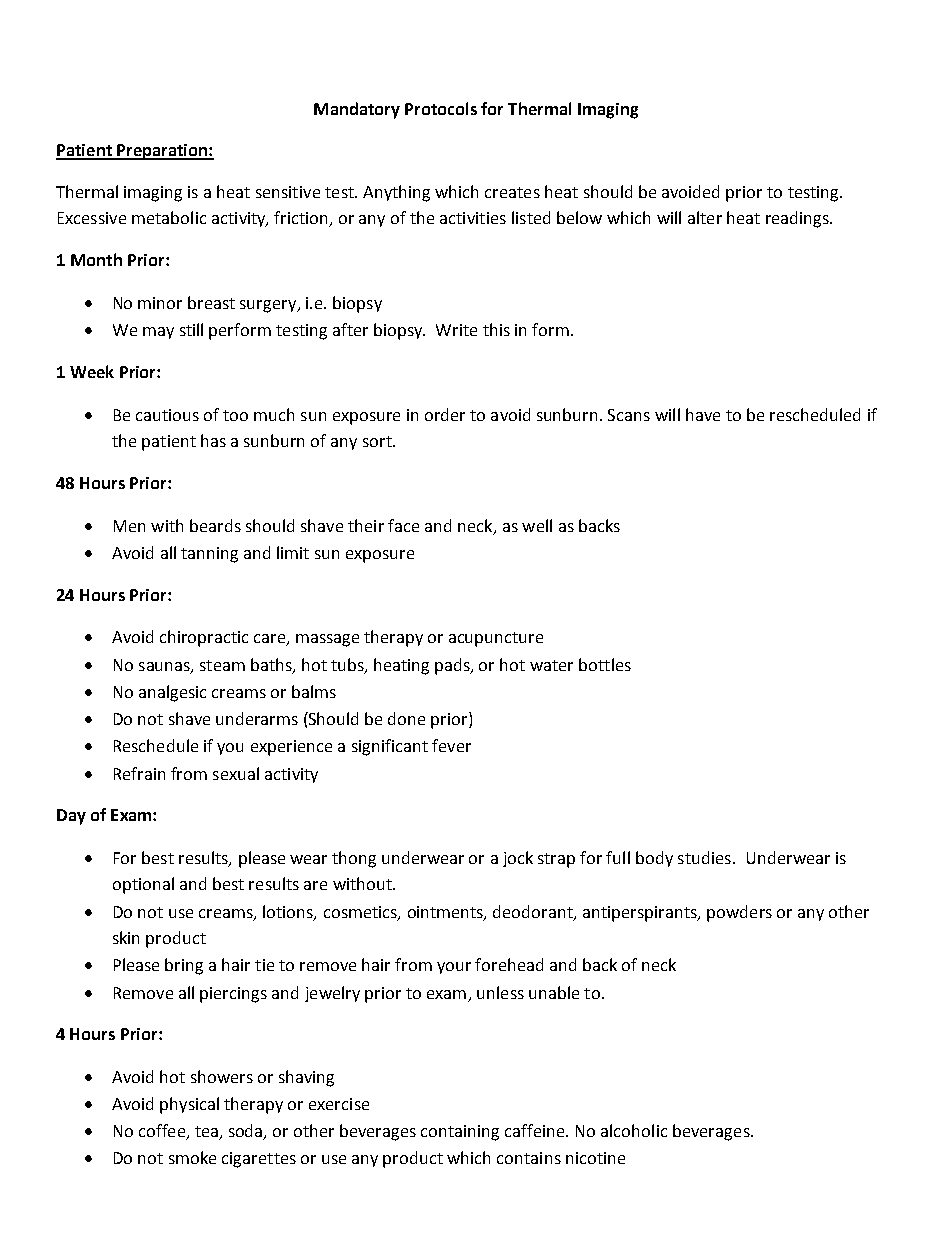 This screenshot has width=952, height=1233. What do you see at coordinates (605, 664) in the screenshot?
I see `bottles` at bounding box center [605, 664].
